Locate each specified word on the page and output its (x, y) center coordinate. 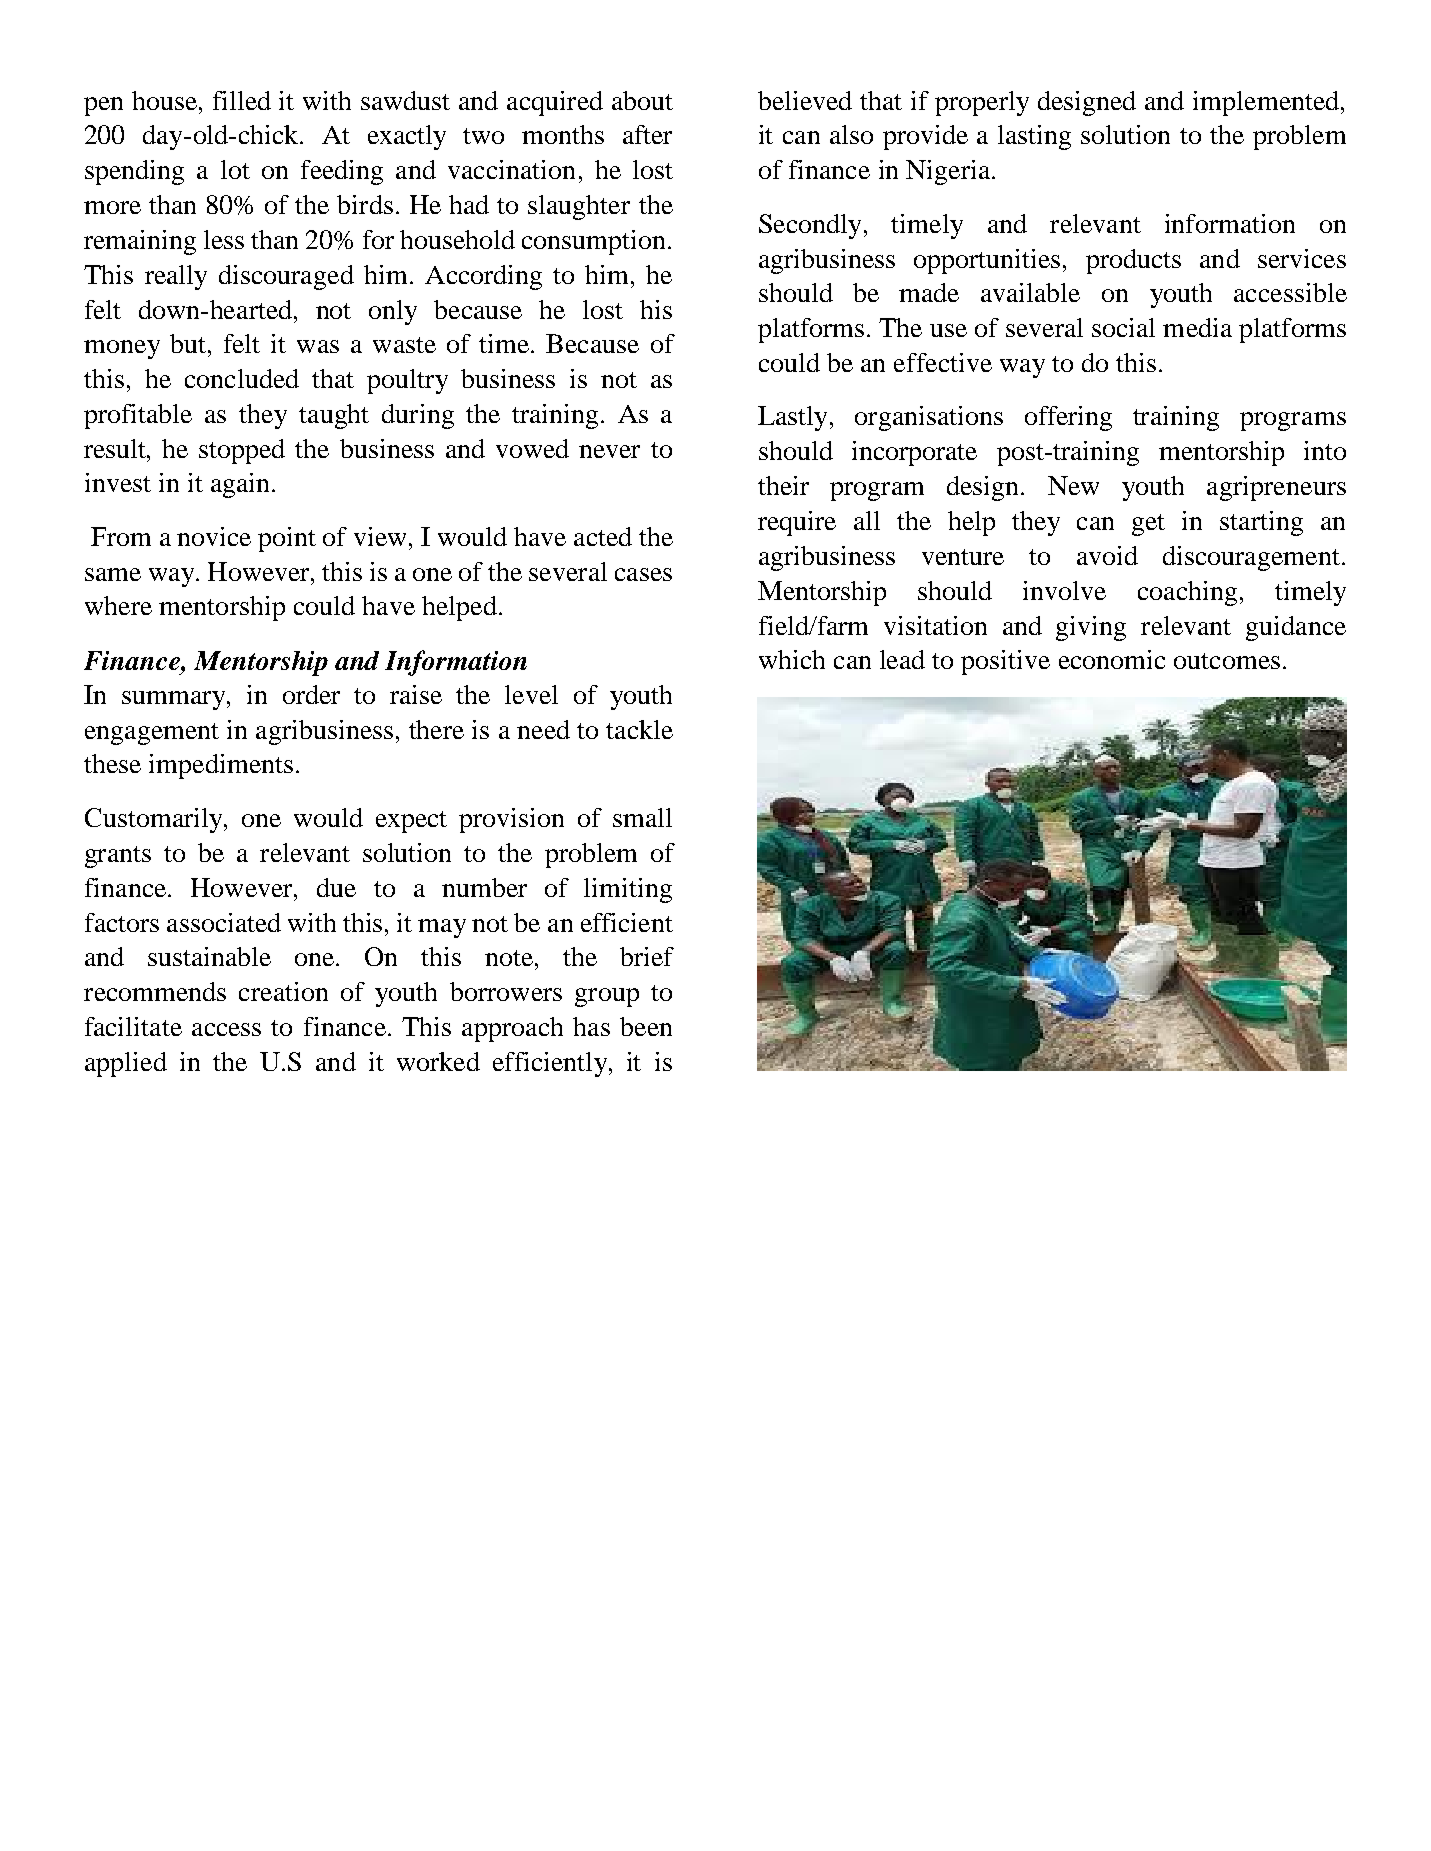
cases (643, 574)
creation (283, 991)
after (647, 134)
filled (242, 100)
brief (647, 956)
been (646, 1026)
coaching (1187, 593)
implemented (1267, 103)
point (287, 539)
